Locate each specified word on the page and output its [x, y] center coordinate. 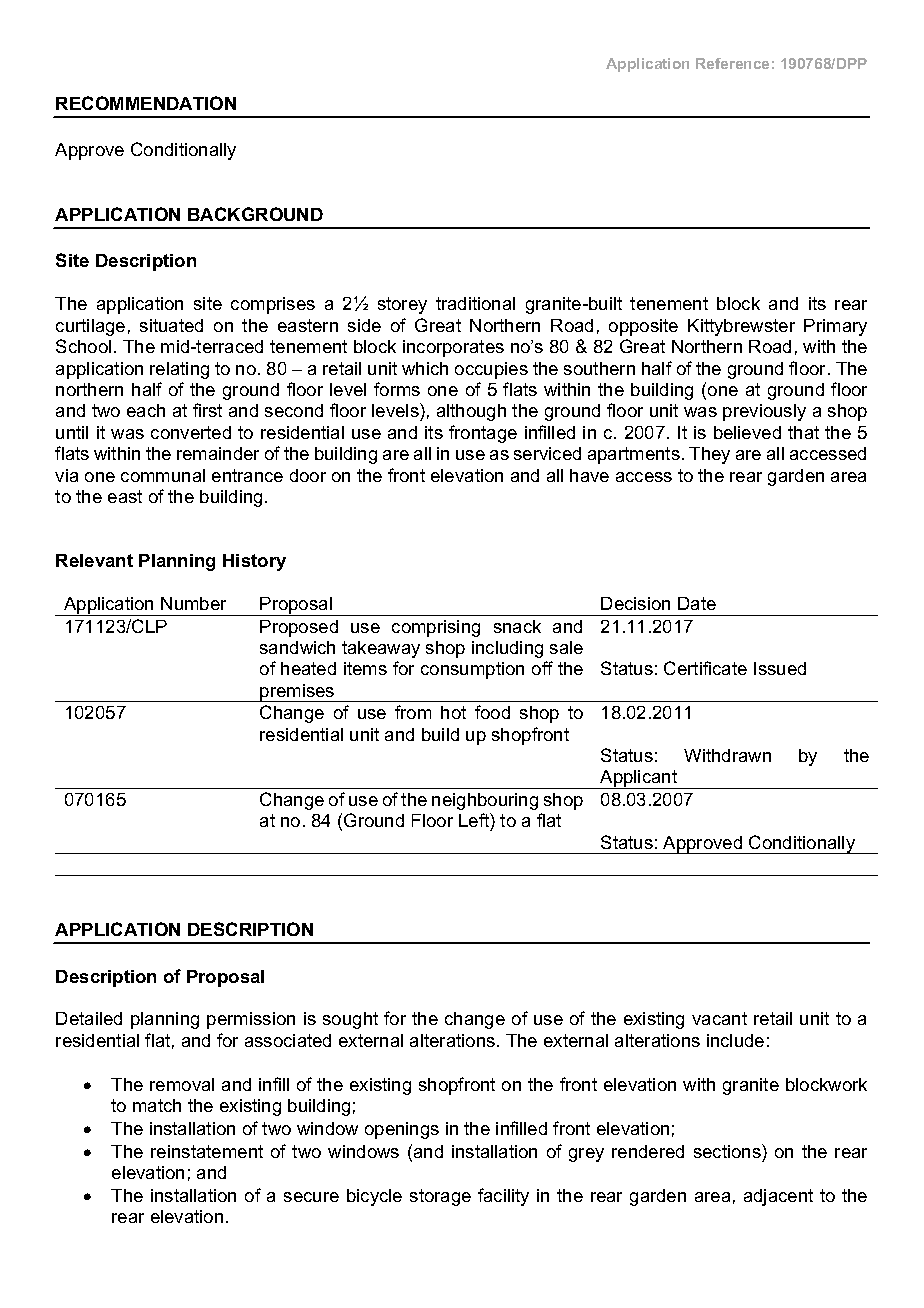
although [471, 412]
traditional [475, 303]
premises [297, 693]
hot [453, 712]
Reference [732, 63]
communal [163, 475]
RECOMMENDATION [146, 103]
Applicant [639, 779]
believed [747, 432]
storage [440, 1197]
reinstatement [207, 1151]
